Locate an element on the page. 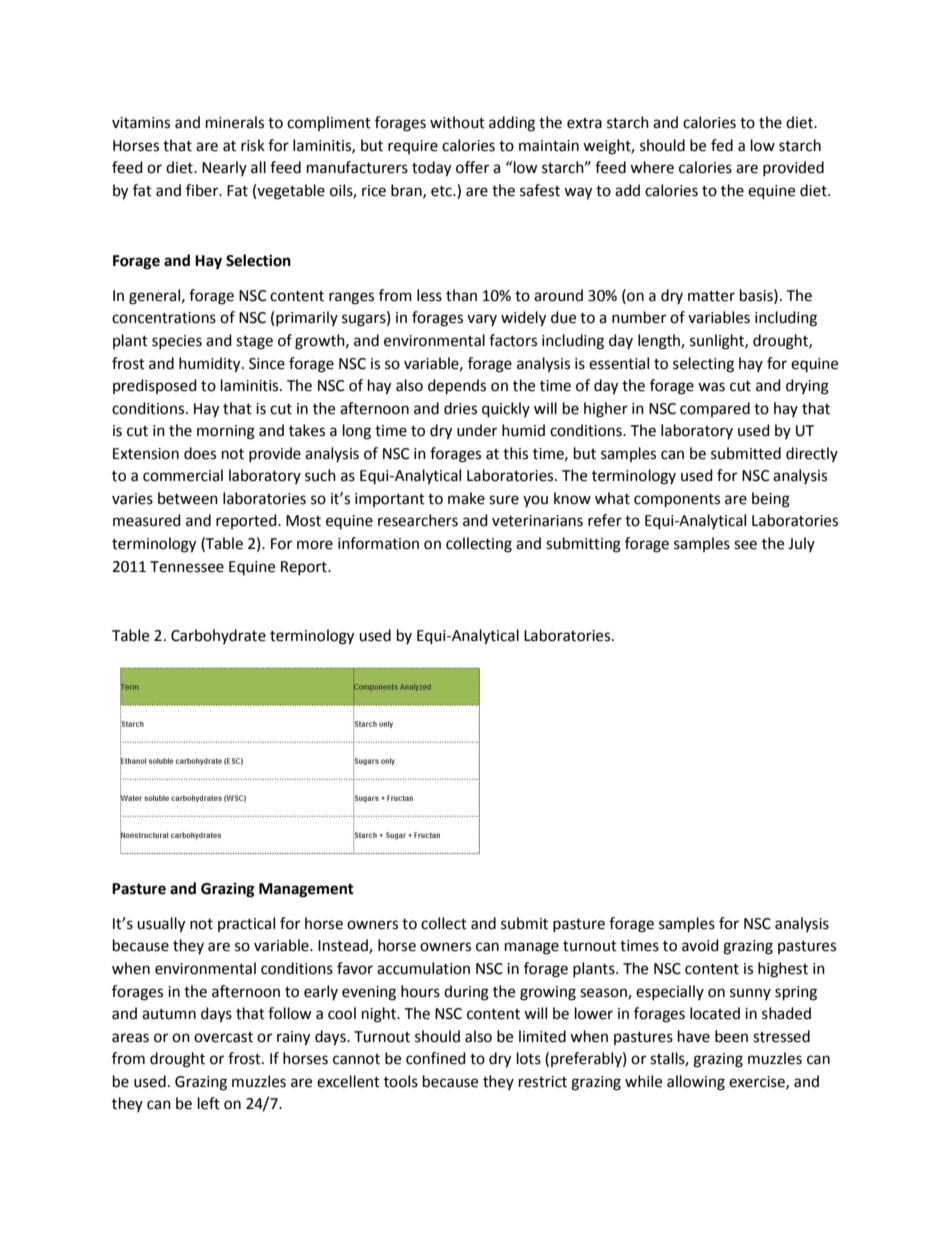 This document has width=952, height=1233. offer is located at coordinates (472, 167).
